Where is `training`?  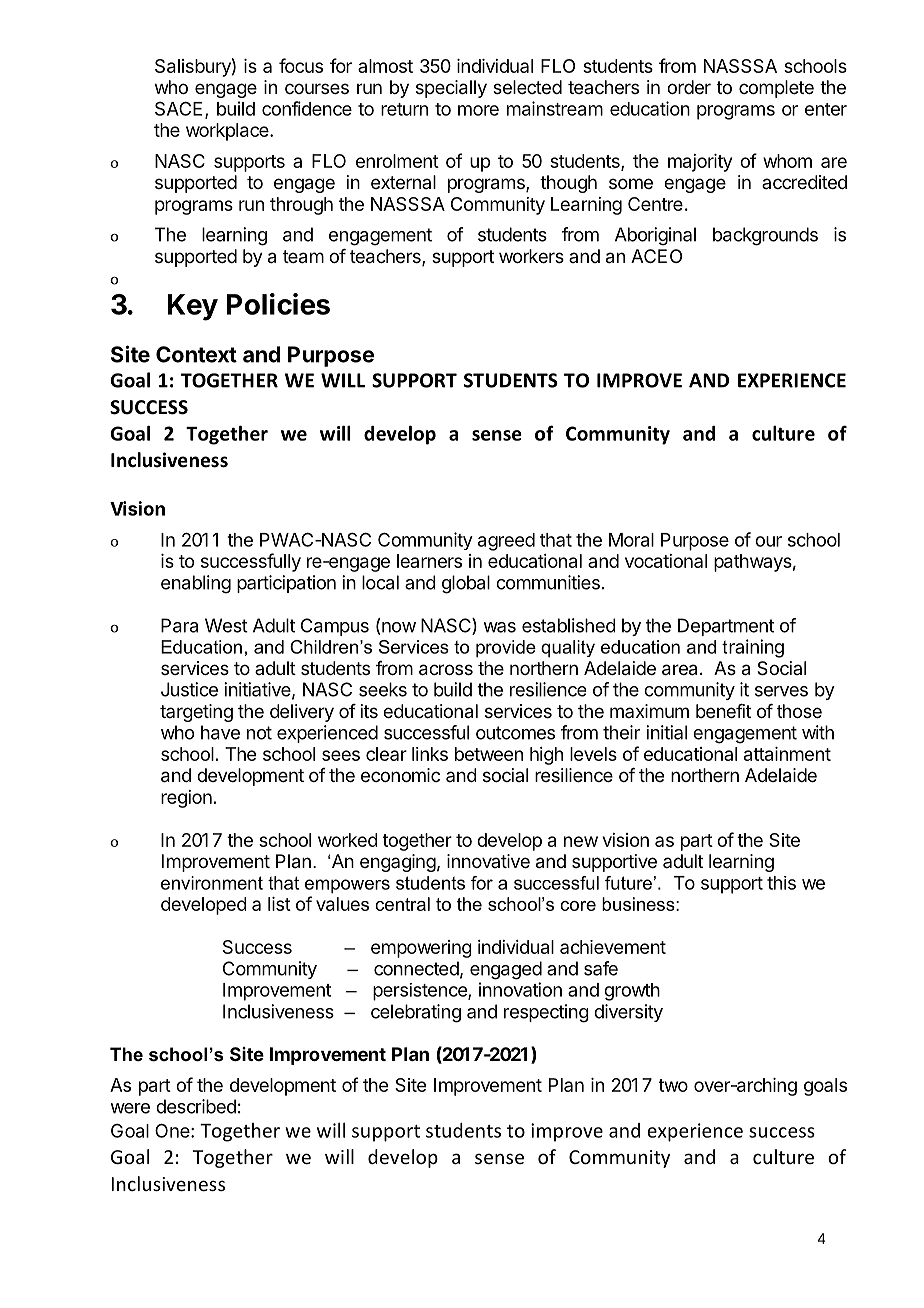
training is located at coordinates (753, 648).
